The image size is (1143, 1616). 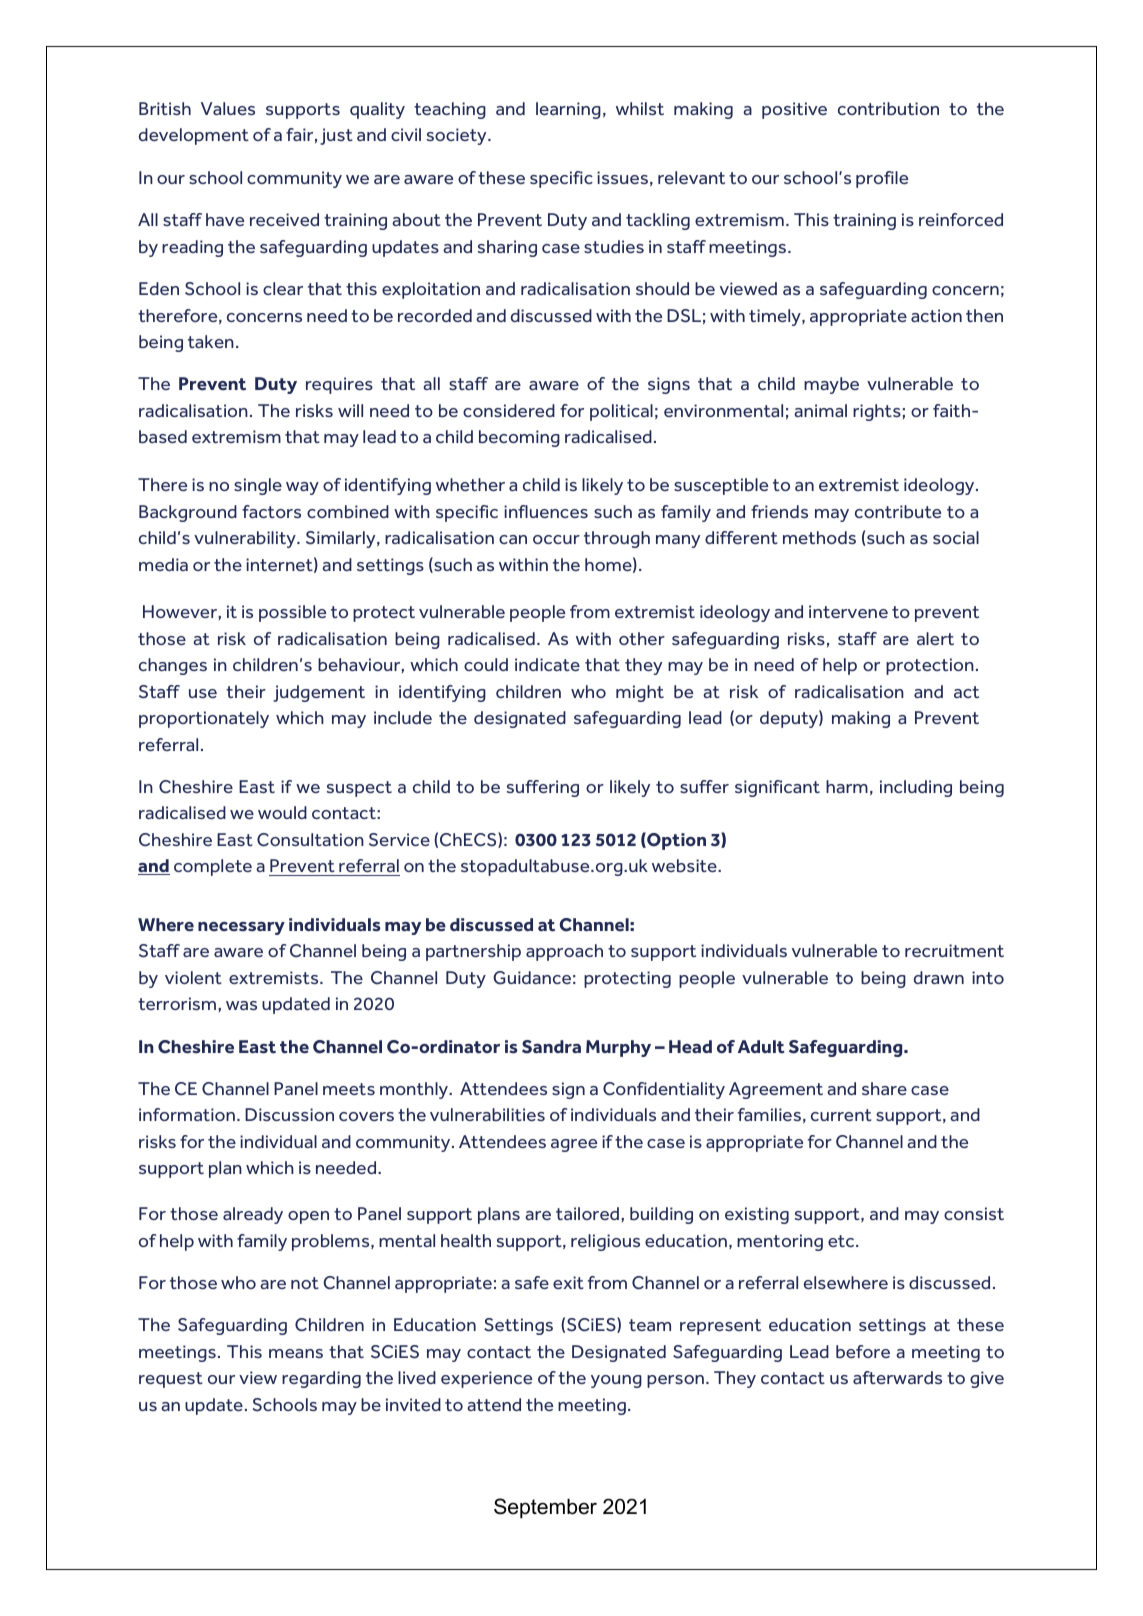 I want to click on website, so click(x=685, y=865).
